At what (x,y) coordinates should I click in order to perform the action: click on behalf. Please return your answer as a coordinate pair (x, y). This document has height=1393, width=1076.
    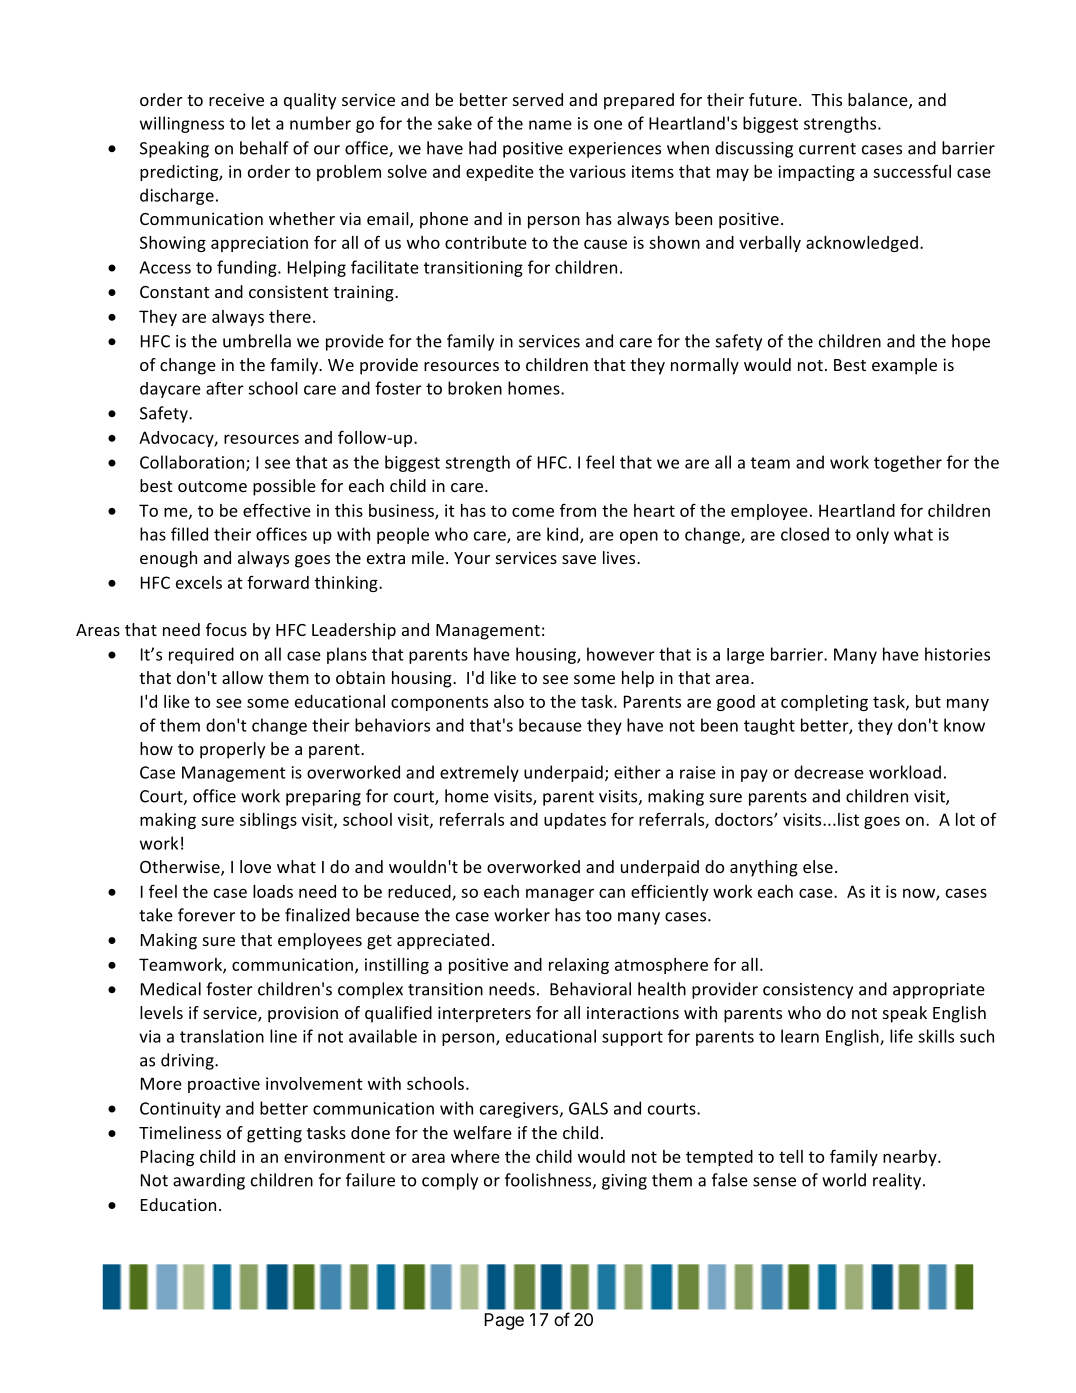
    Looking at the image, I should click on (264, 148).
